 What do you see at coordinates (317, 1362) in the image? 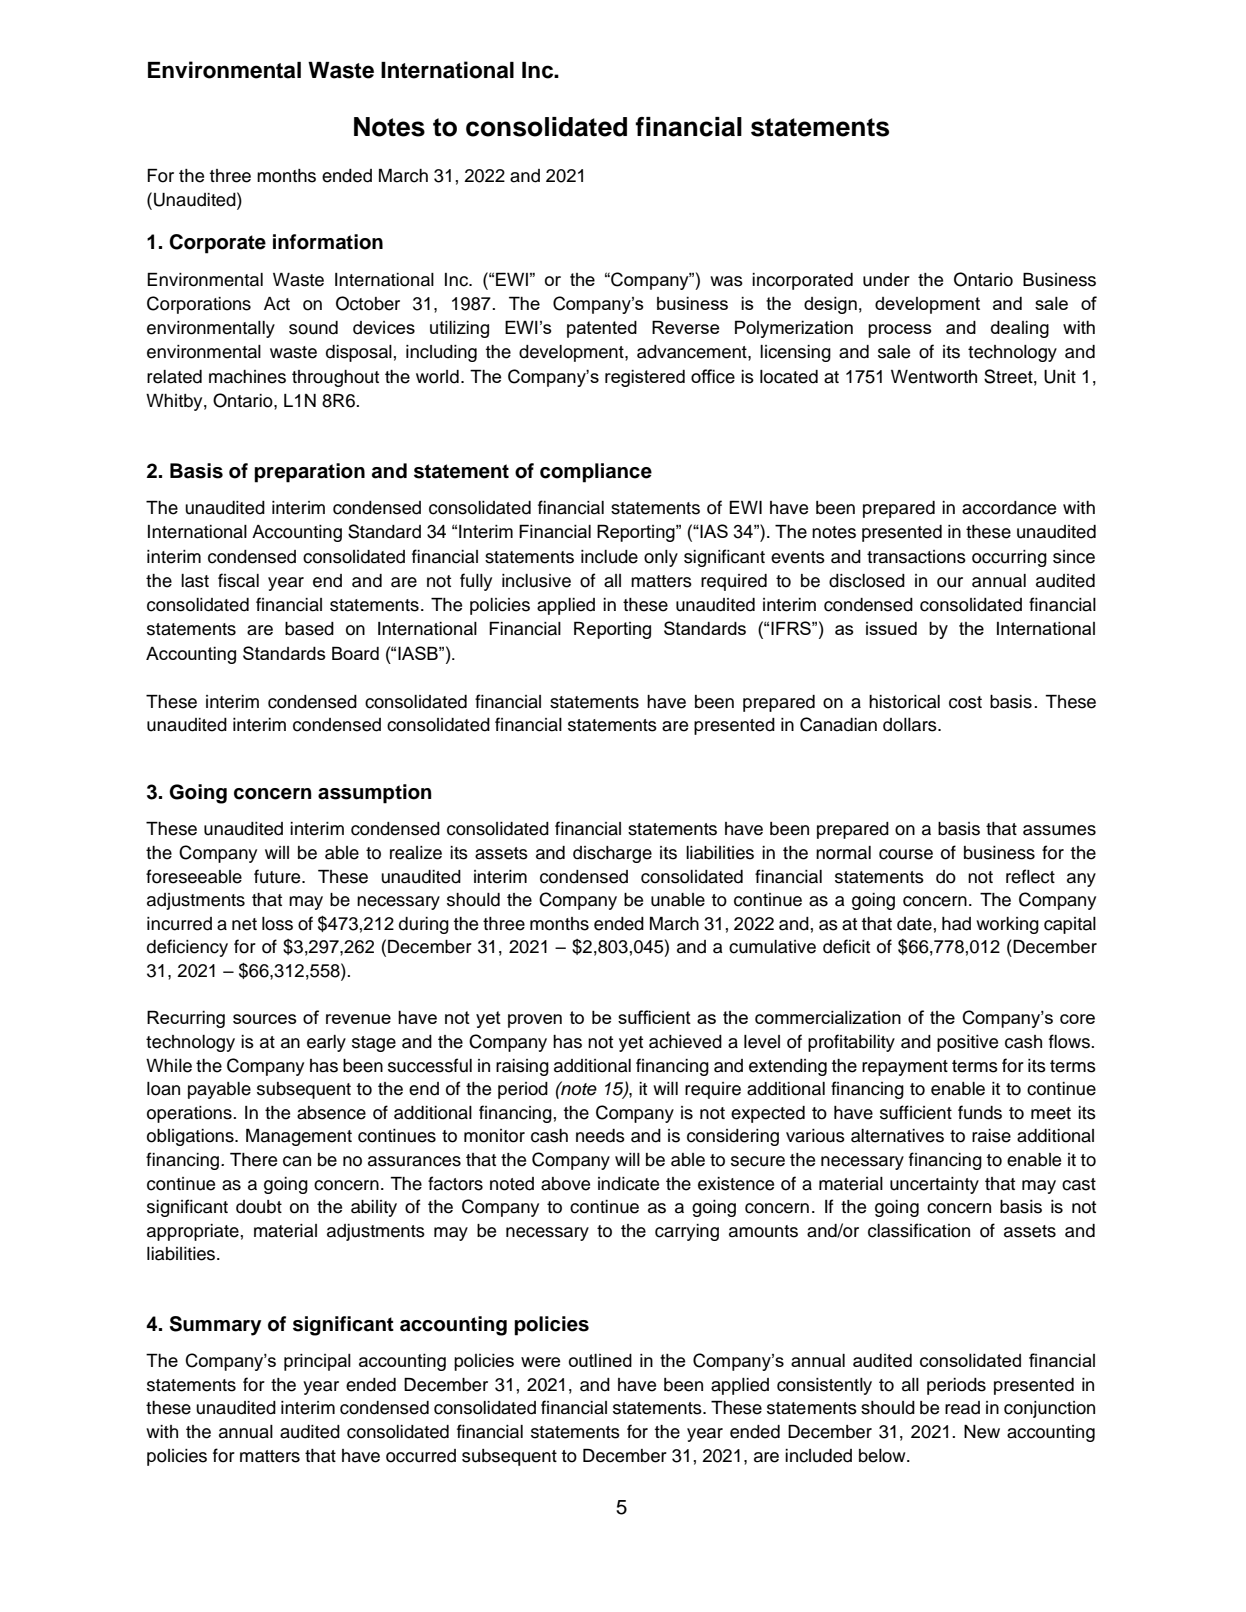
I see `principal` at bounding box center [317, 1362].
